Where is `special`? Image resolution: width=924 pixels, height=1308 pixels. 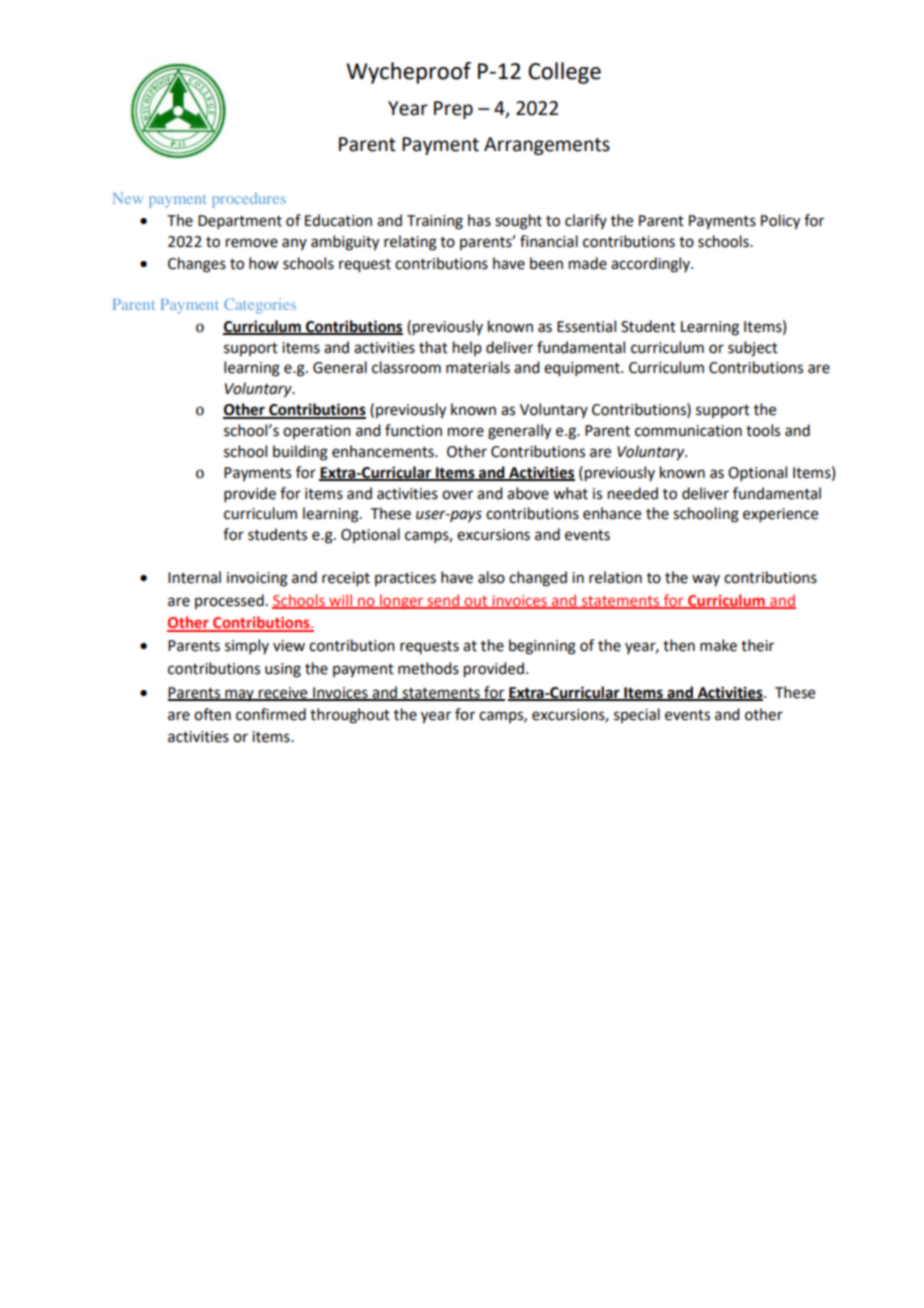
special is located at coordinates (637, 715).
